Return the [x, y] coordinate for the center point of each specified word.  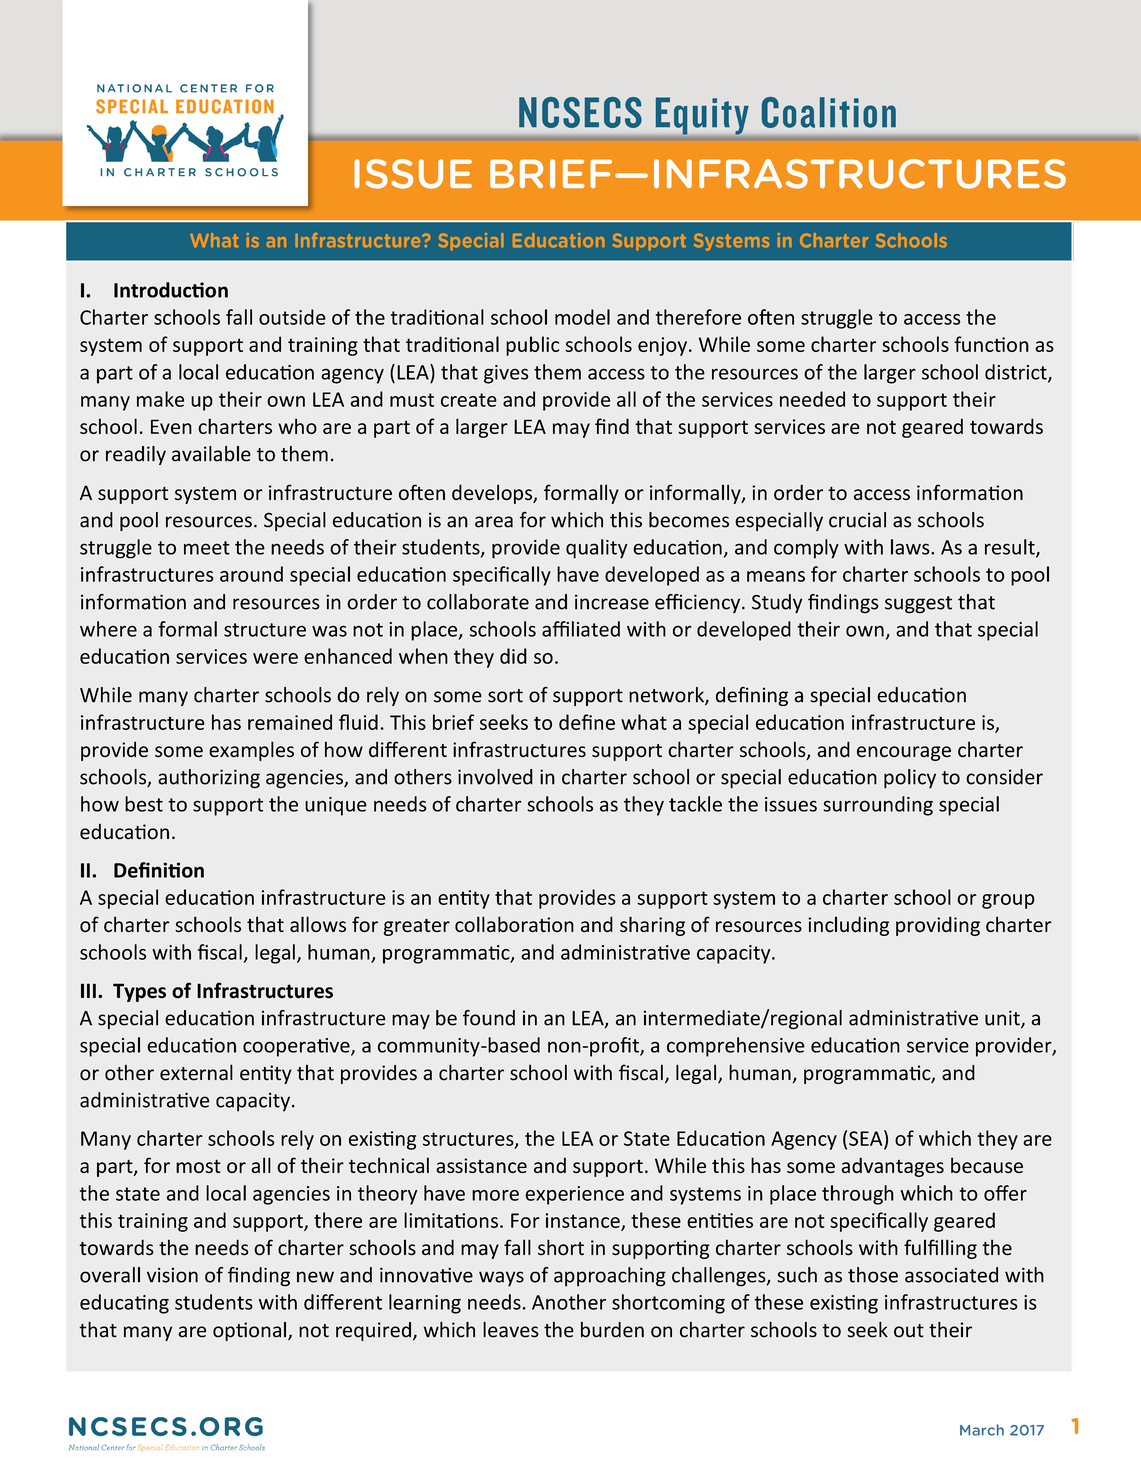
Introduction [171, 290]
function [991, 344]
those [873, 1275]
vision [172, 1275]
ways [501, 1279]
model [582, 317]
